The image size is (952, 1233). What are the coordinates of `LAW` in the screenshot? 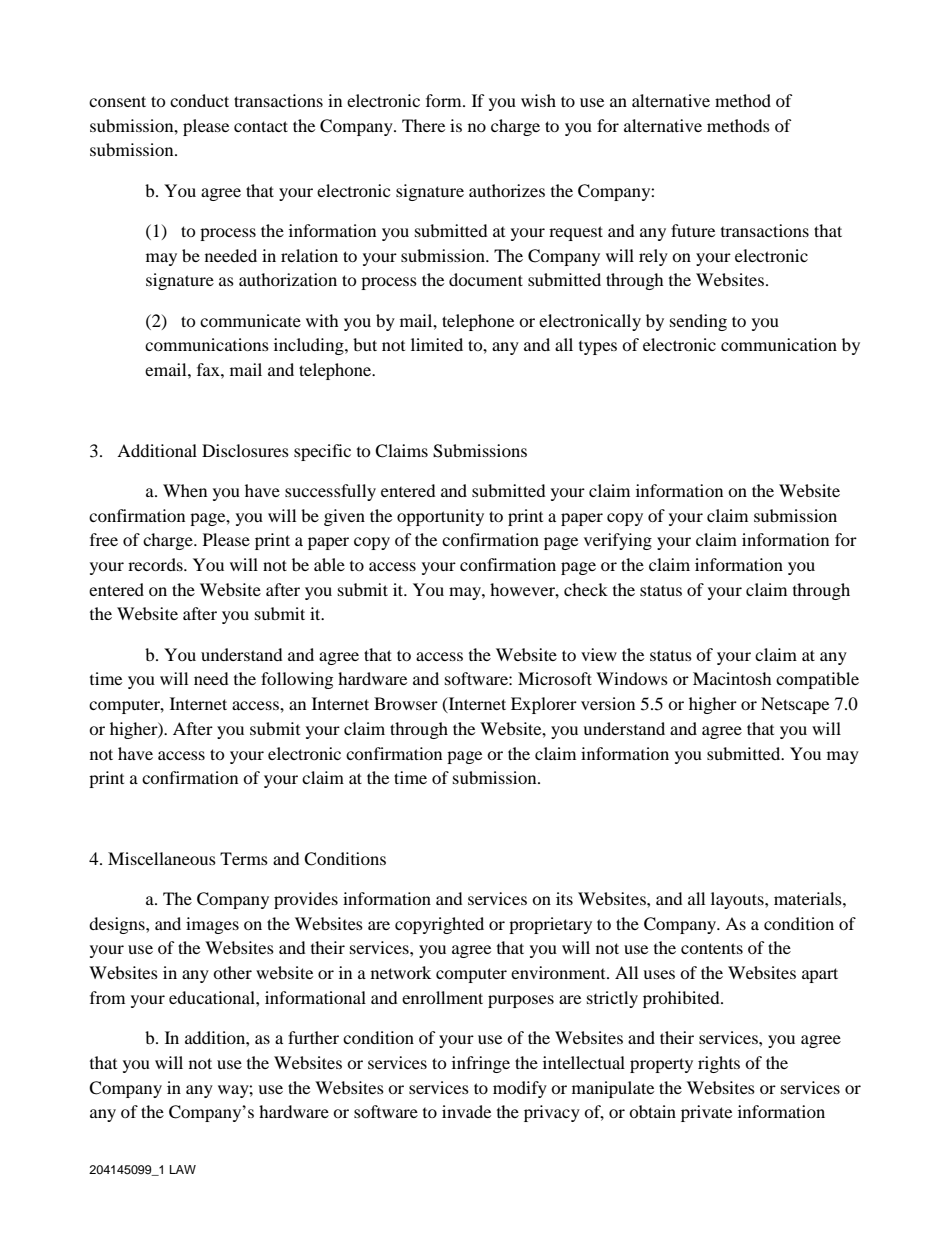 It's located at (183, 1169).
